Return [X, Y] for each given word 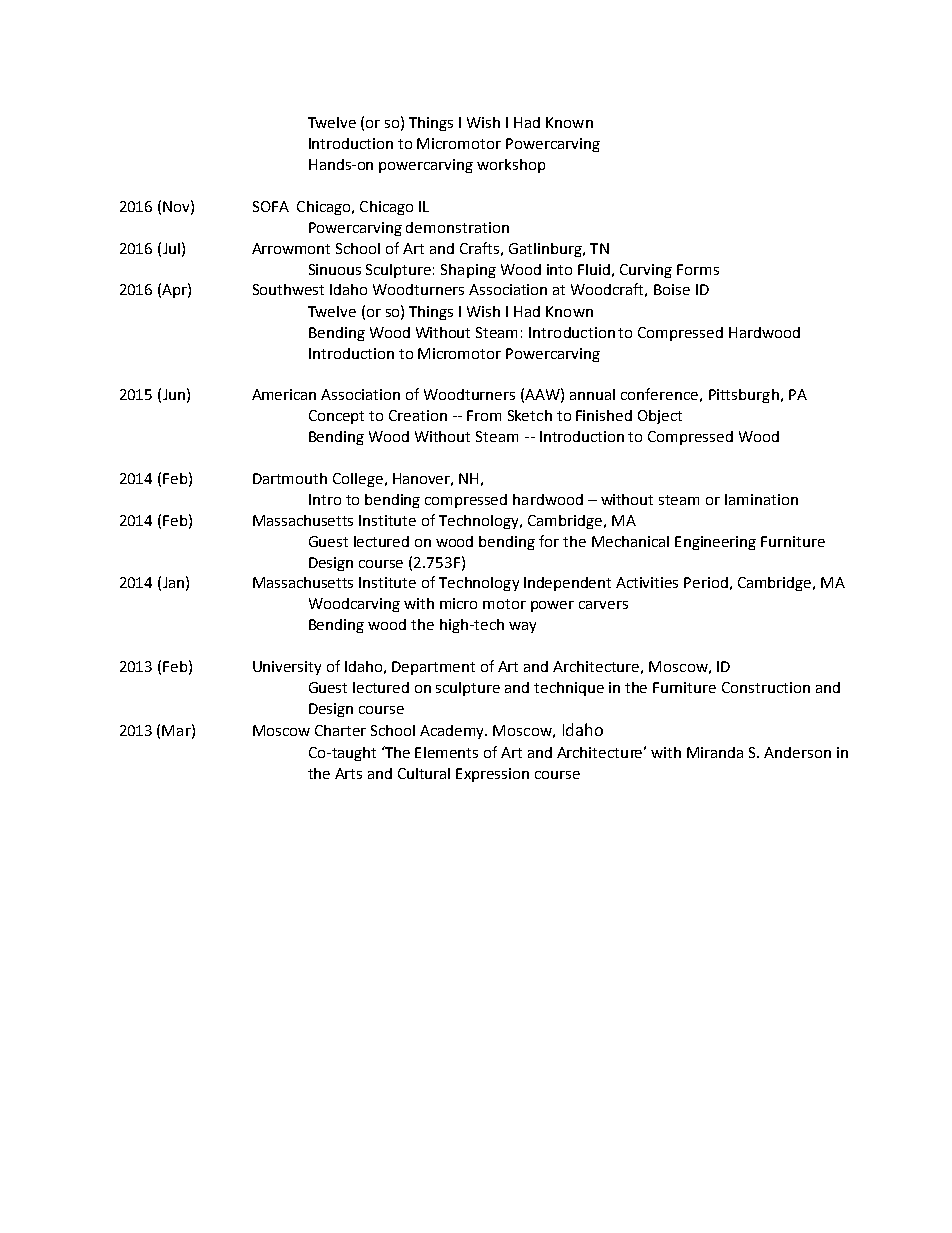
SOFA [271, 206]
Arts [348, 773]
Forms [698, 269]
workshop [511, 166]
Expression [492, 775]
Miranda [715, 752]
